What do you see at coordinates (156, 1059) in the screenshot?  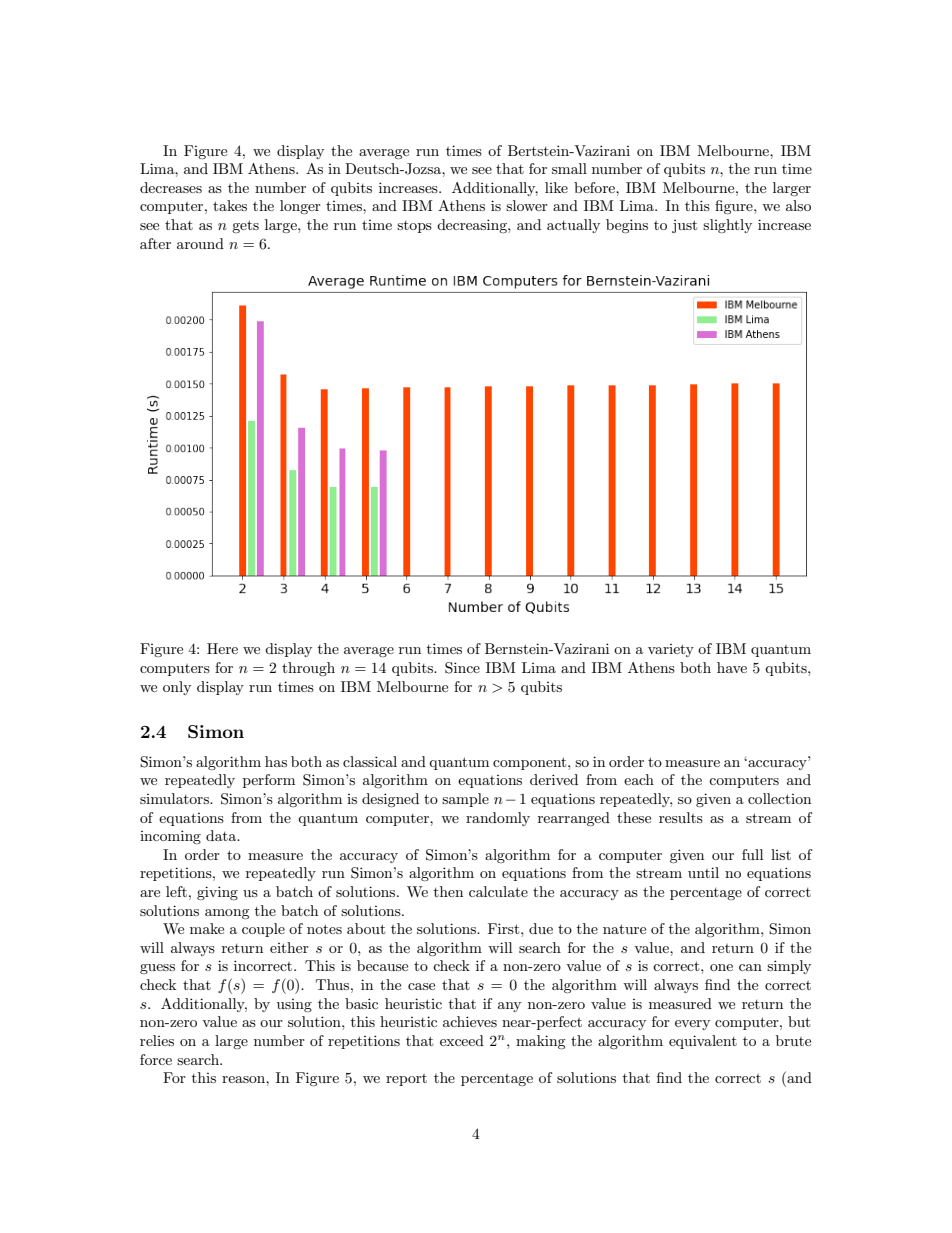 I see `force` at bounding box center [156, 1059].
